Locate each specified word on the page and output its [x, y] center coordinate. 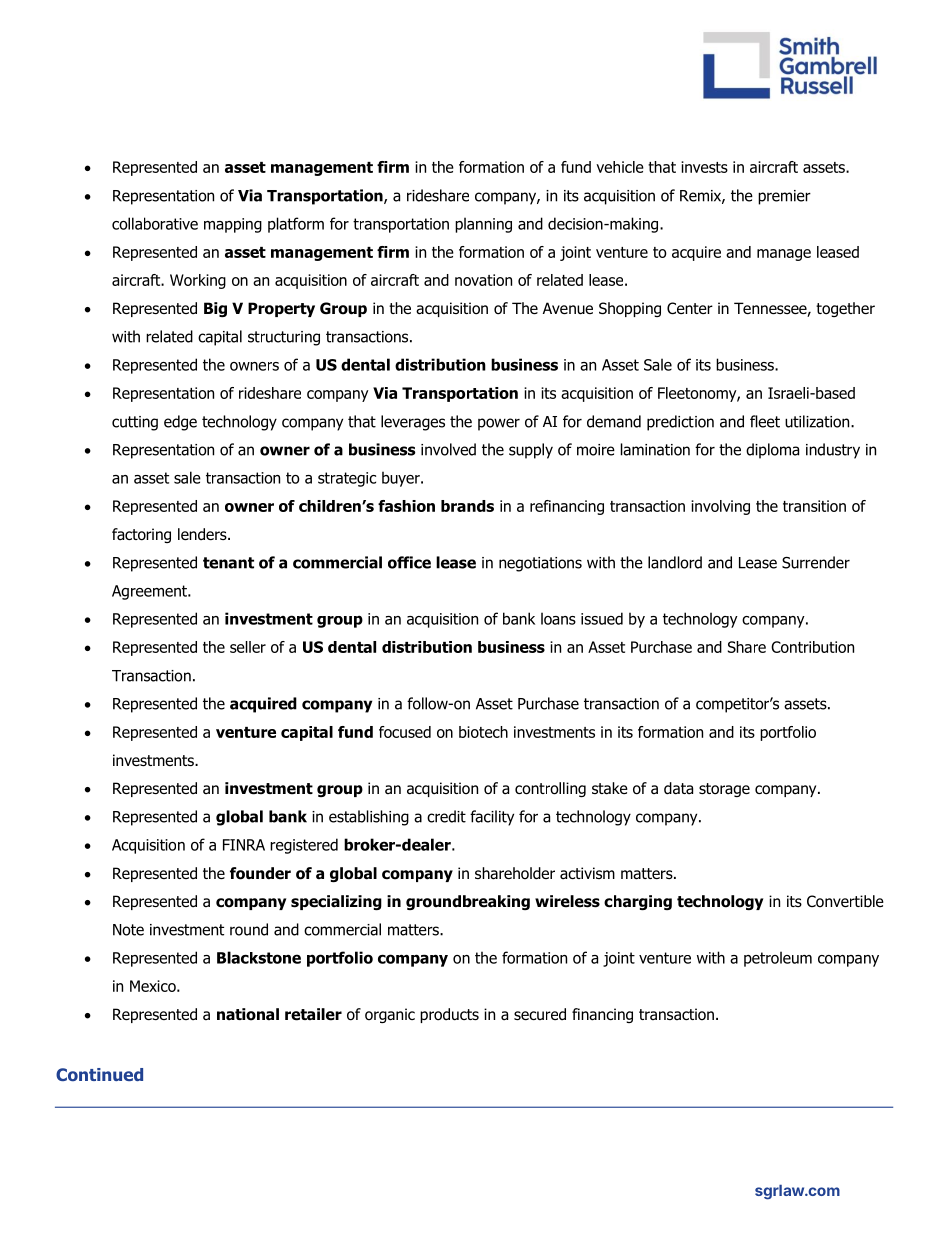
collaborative [155, 223]
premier [784, 197]
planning [483, 225]
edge [180, 423]
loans [558, 618]
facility [492, 818]
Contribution [812, 647]
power [499, 424]
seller [248, 647]
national [248, 1014]
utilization [818, 421]
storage [724, 790]
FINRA [244, 845]
